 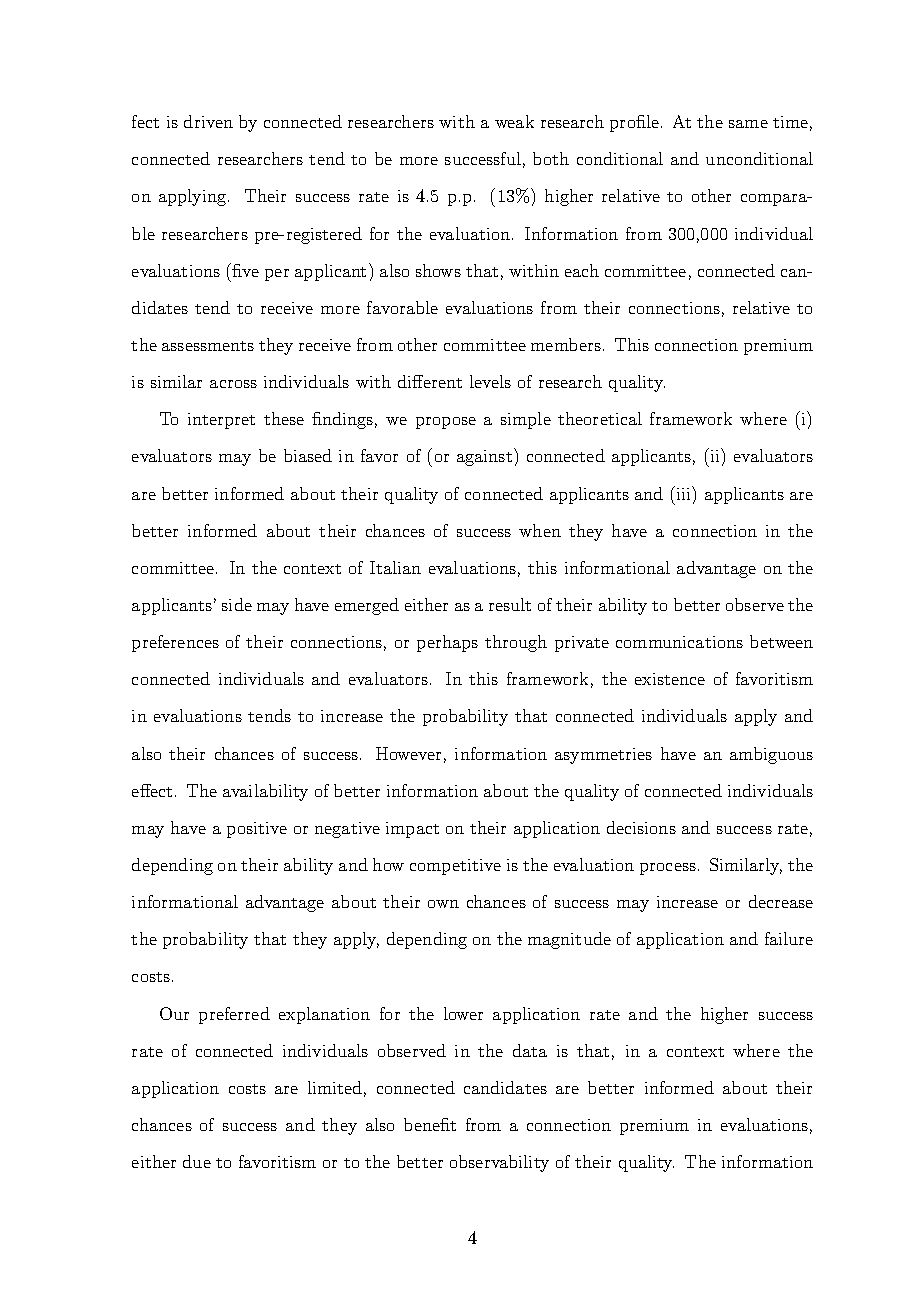 I want to click on same, so click(x=748, y=124).
